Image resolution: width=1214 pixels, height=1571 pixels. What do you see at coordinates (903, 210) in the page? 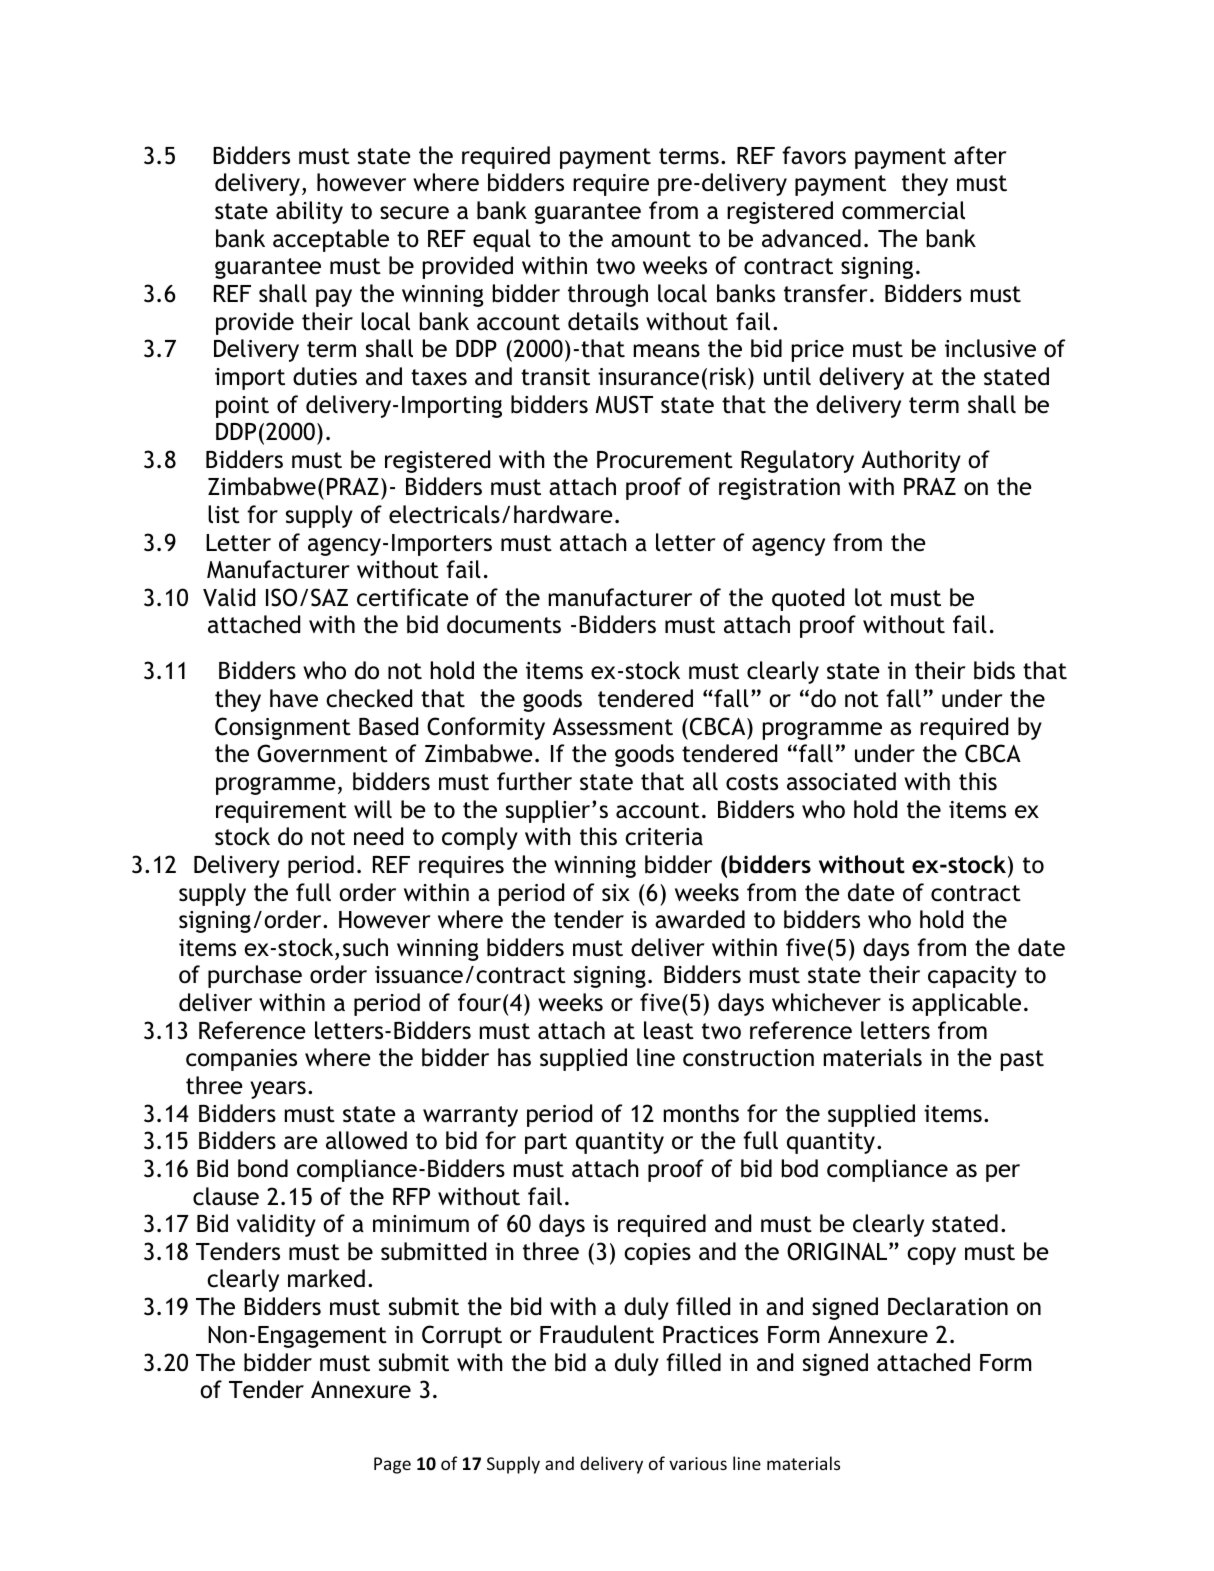
I see `commercial` at bounding box center [903, 210].
